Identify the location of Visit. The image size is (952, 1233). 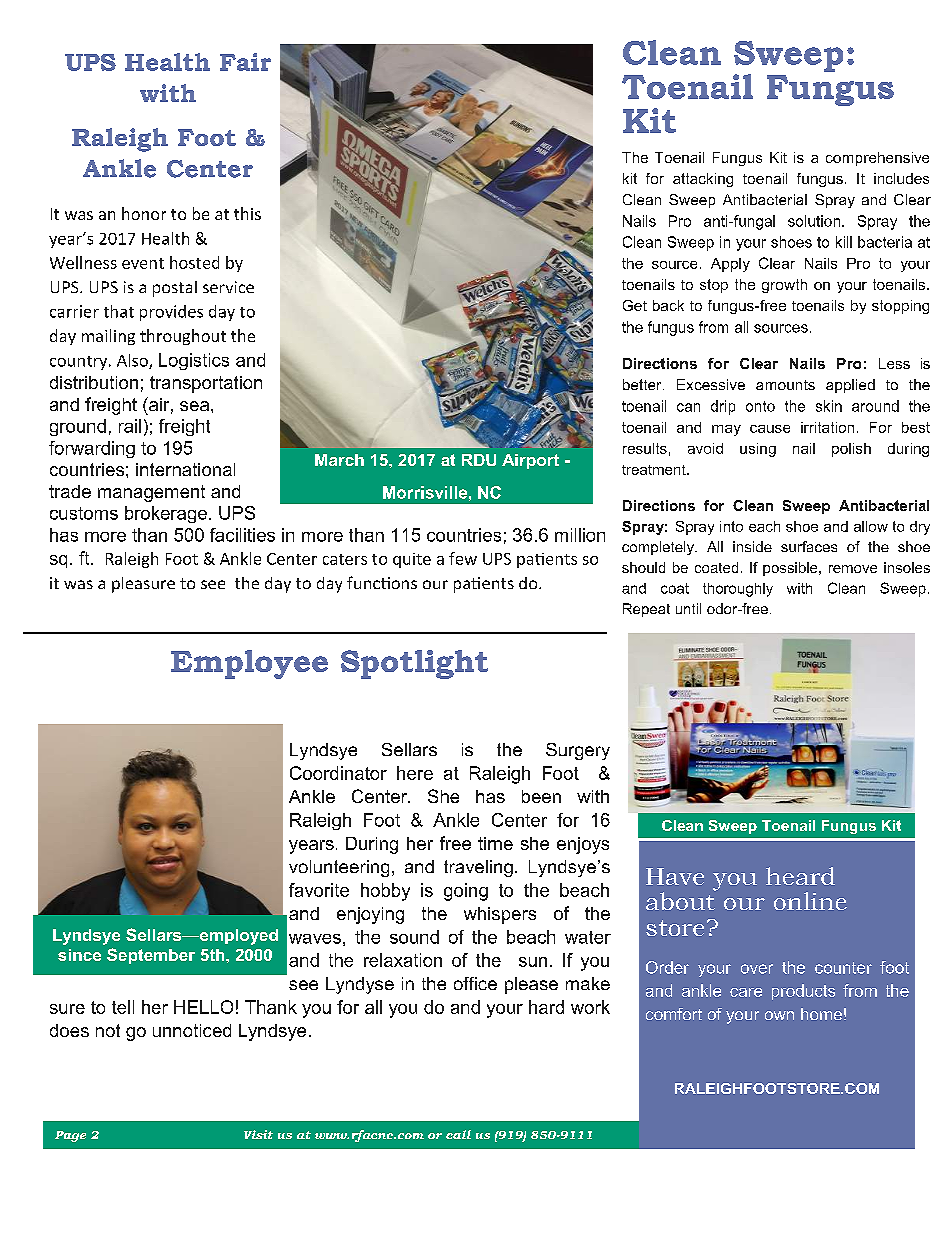
(258, 1134).
